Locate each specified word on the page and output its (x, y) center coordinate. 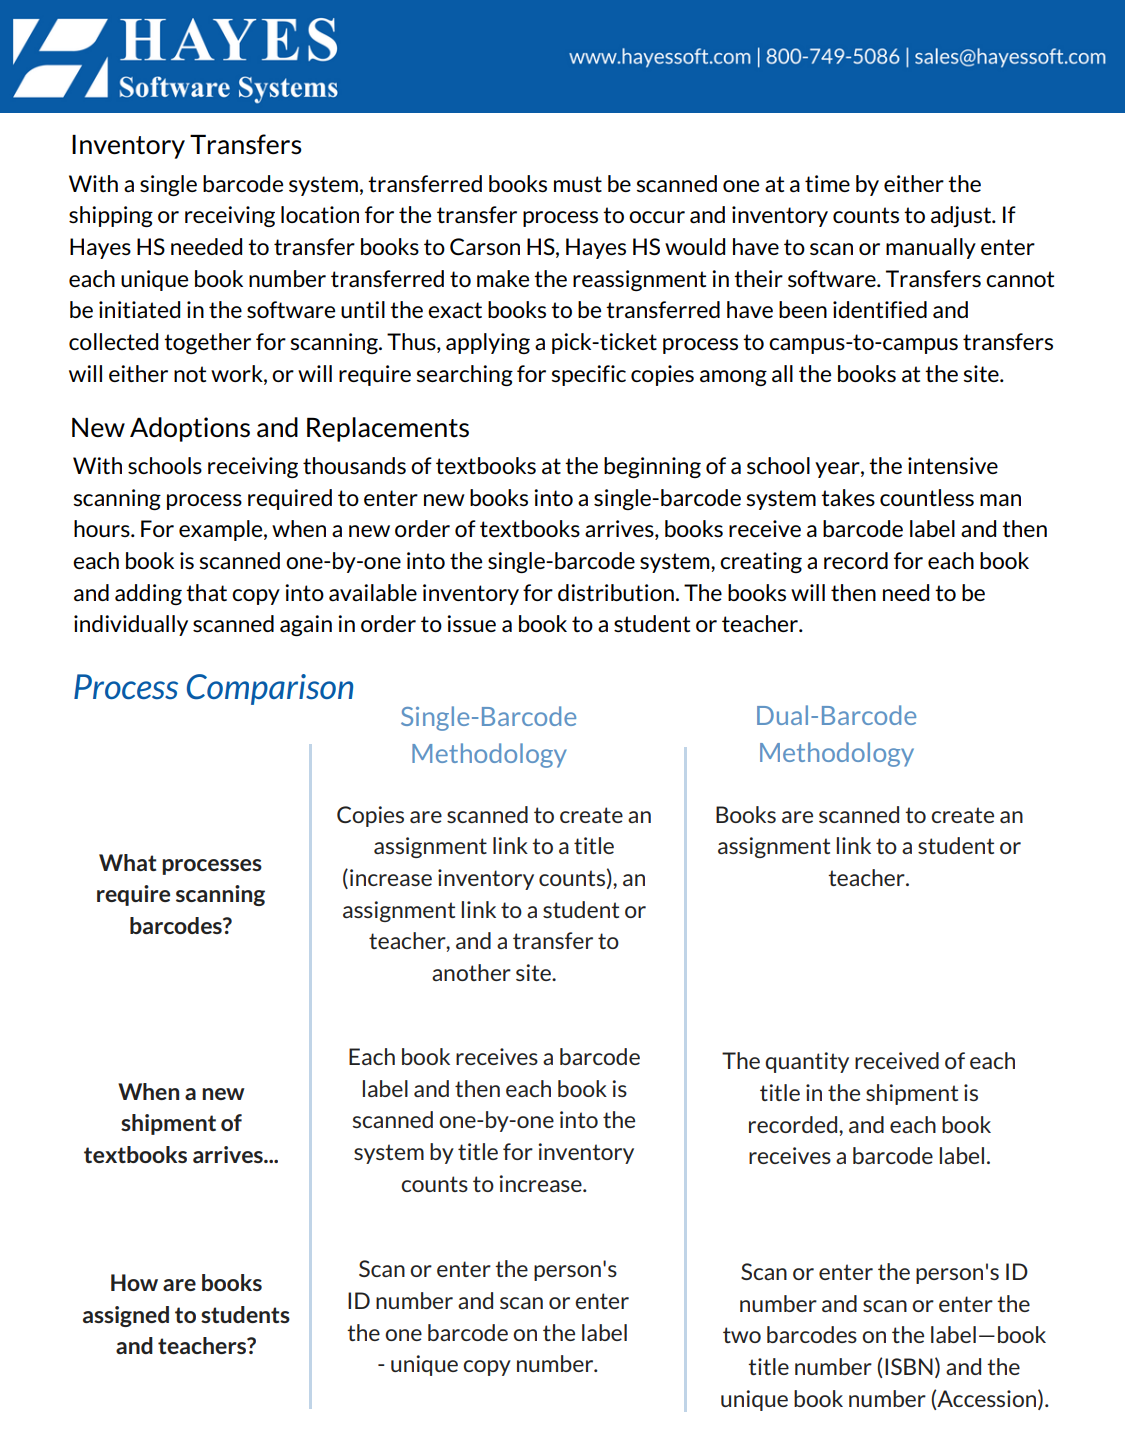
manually (931, 248)
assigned (126, 1316)
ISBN (909, 1366)
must (578, 184)
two (742, 1335)
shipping (111, 216)
